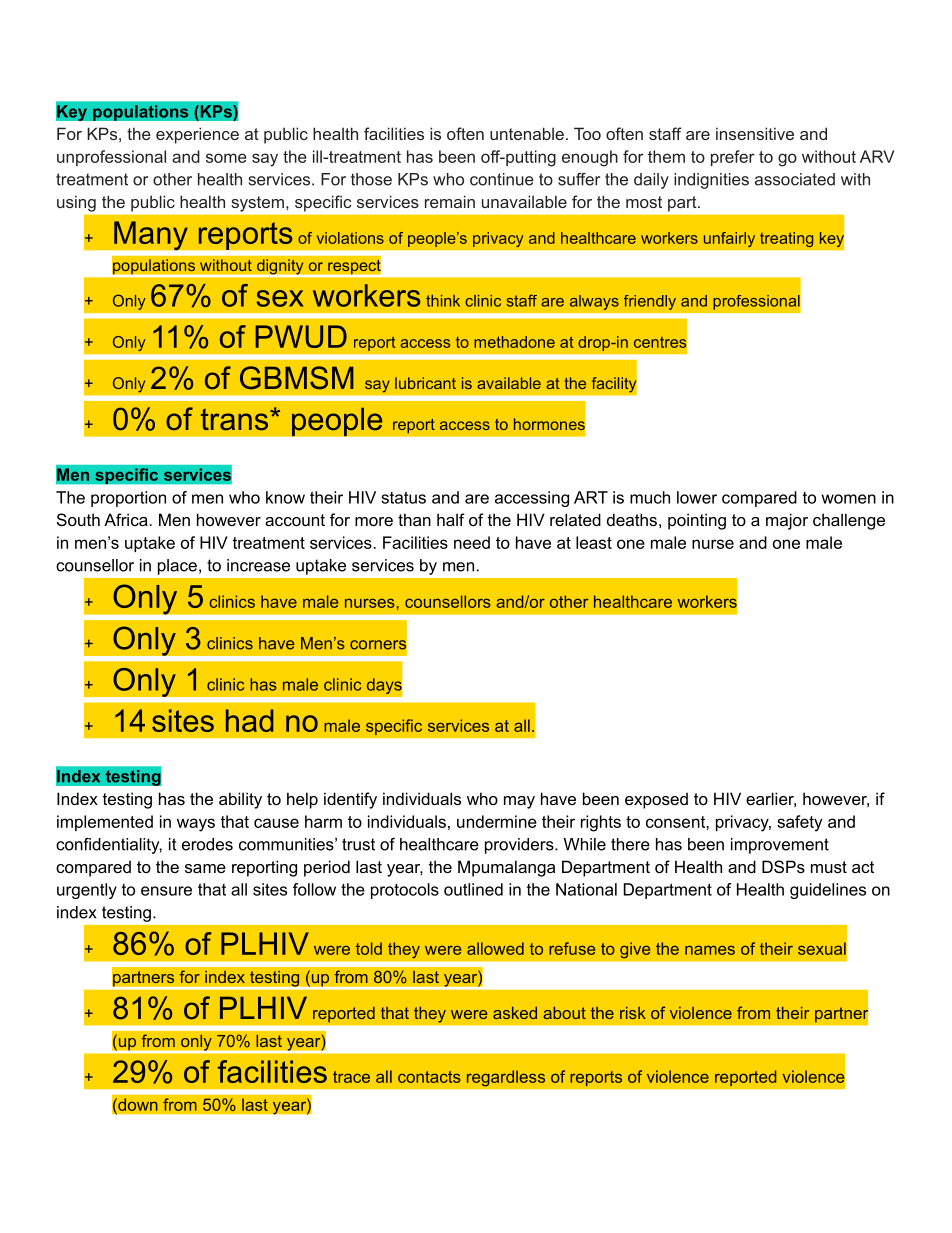 The image size is (952, 1233). What do you see at coordinates (472, 542) in the screenshot?
I see `need` at bounding box center [472, 542].
